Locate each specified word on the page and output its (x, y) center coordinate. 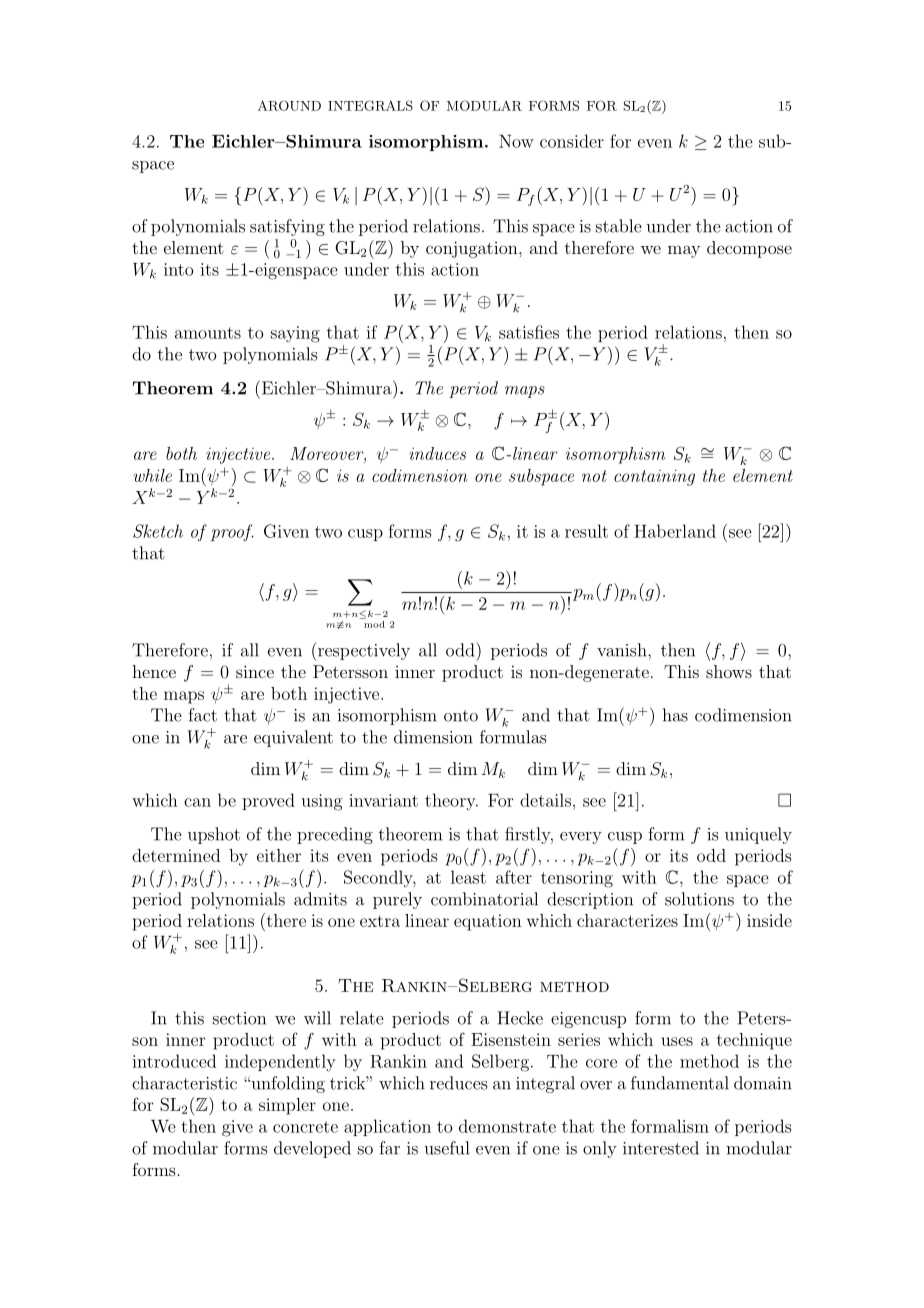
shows (729, 671)
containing (654, 477)
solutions (699, 899)
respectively (362, 651)
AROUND (289, 105)
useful (446, 1148)
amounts (208, 333)
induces (437, 453)
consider (572, 141)
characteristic (184, 1083)
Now (516, 141)
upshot (214, 835)
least (468, 877)
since (255, 671)
